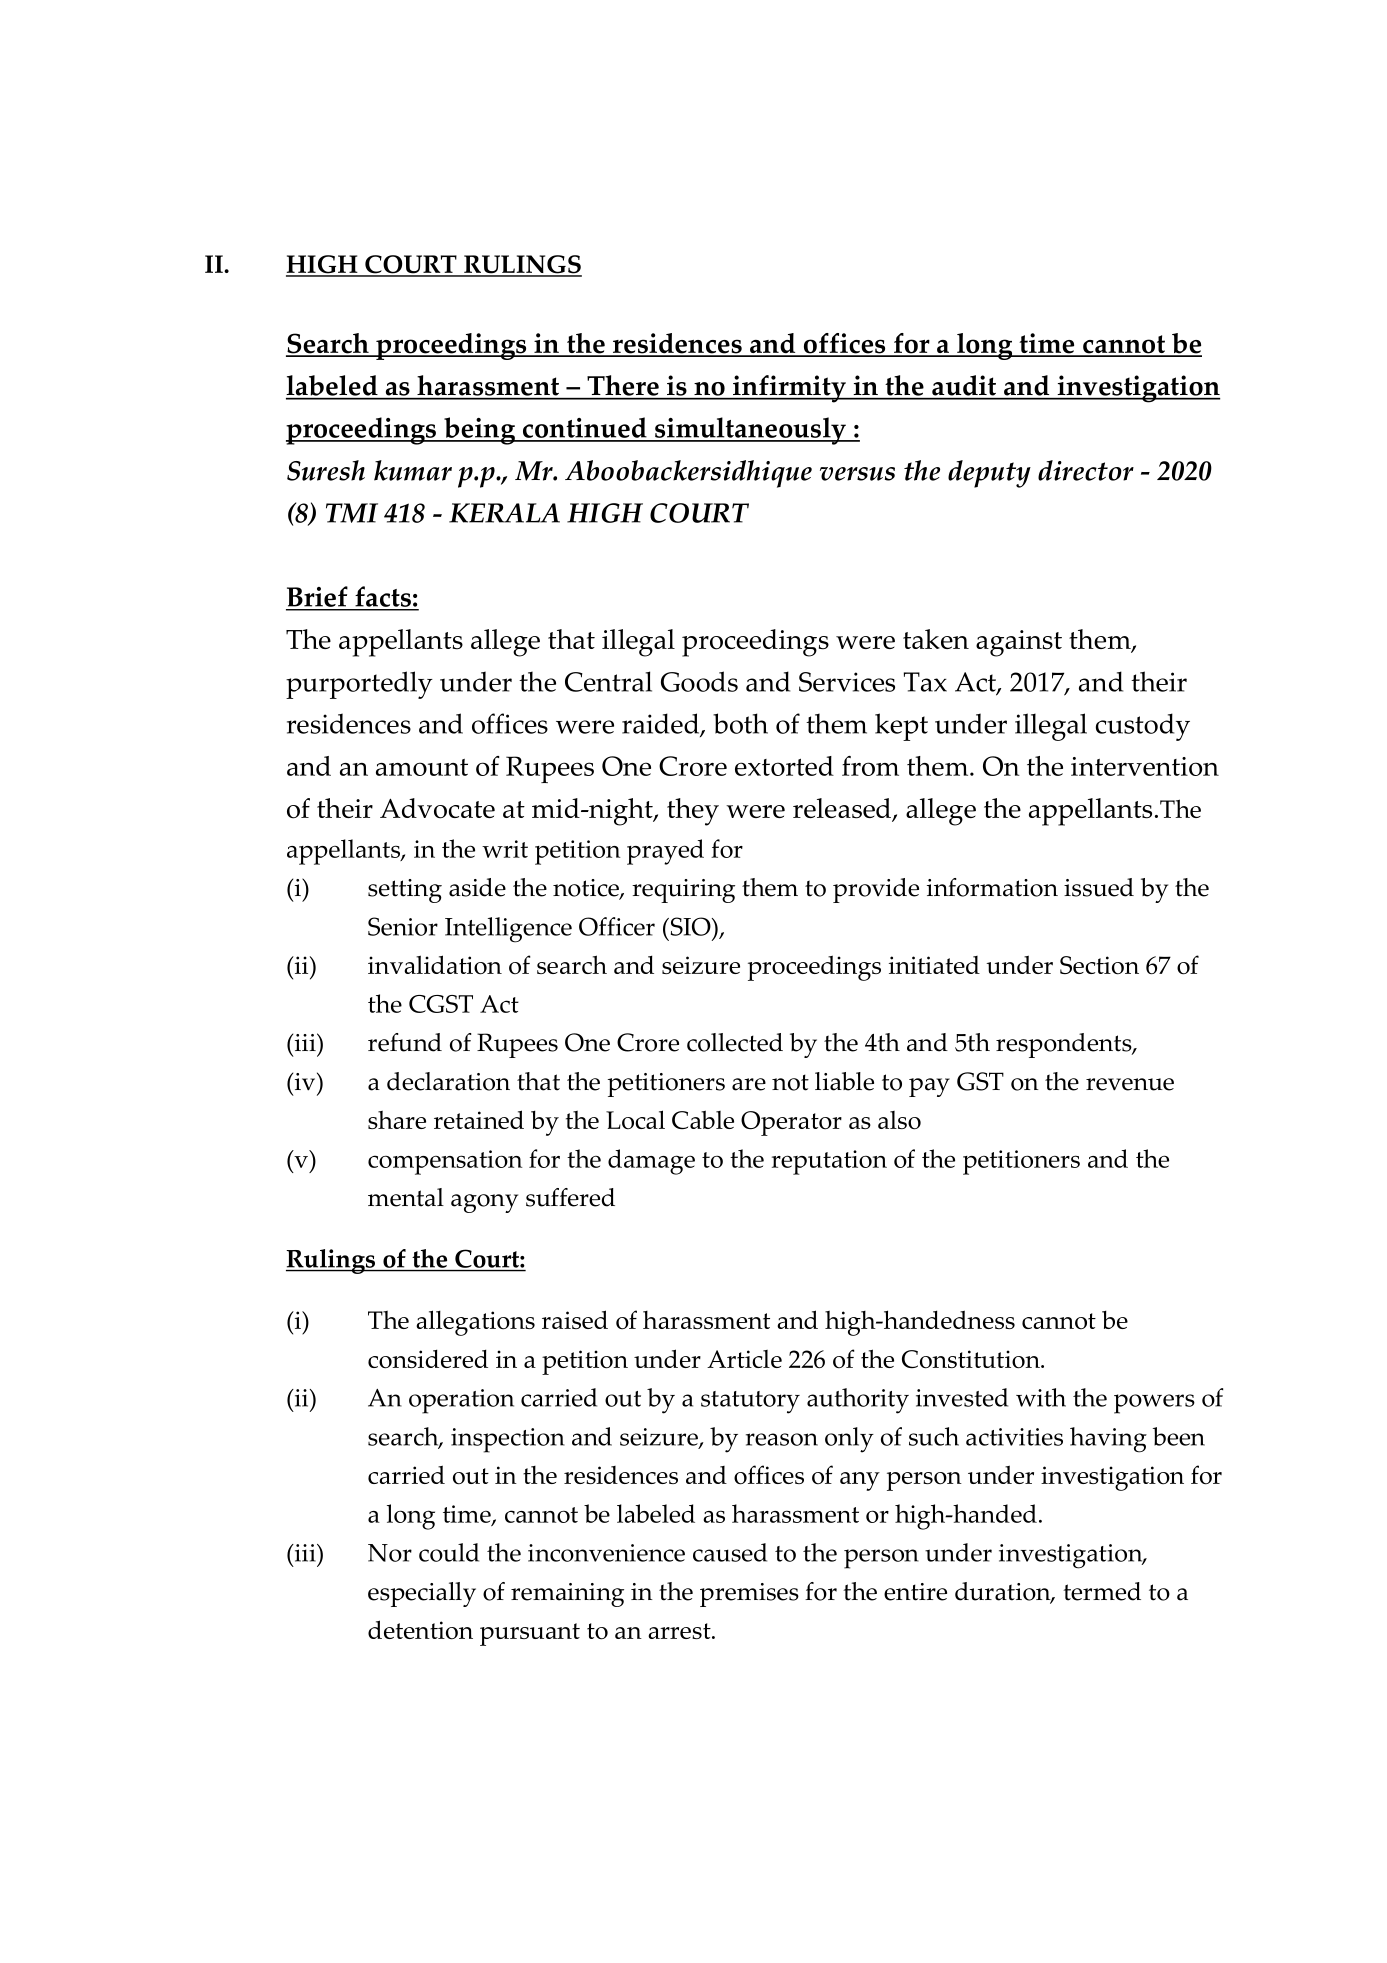 This page has height=1963, width=1387. What do you see at coordinates (422, 1594) in the page?
I see `especially` at bounding box center [422, 1594].
